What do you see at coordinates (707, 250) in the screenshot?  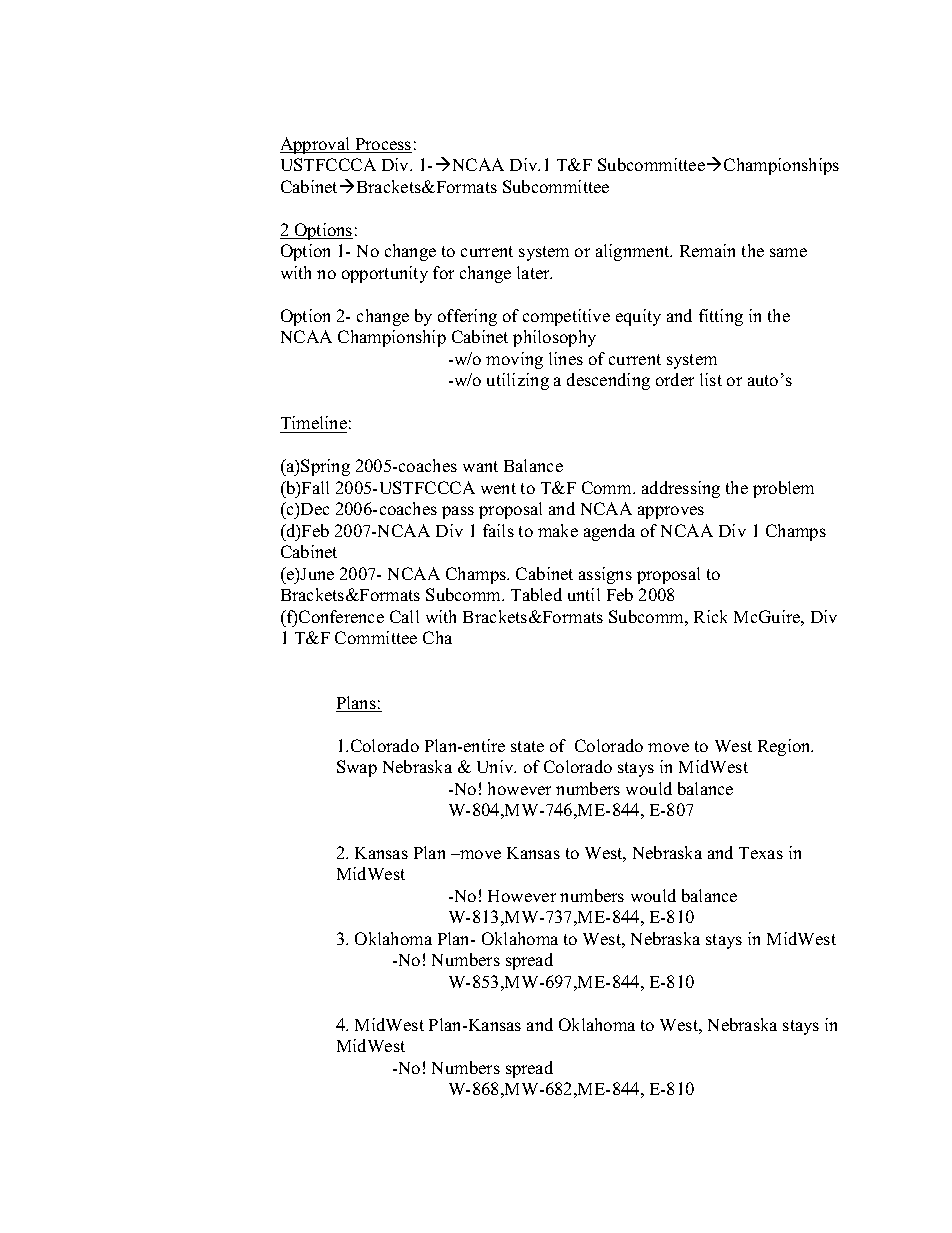 I see `Remain` at bounding box center [707, 250].
